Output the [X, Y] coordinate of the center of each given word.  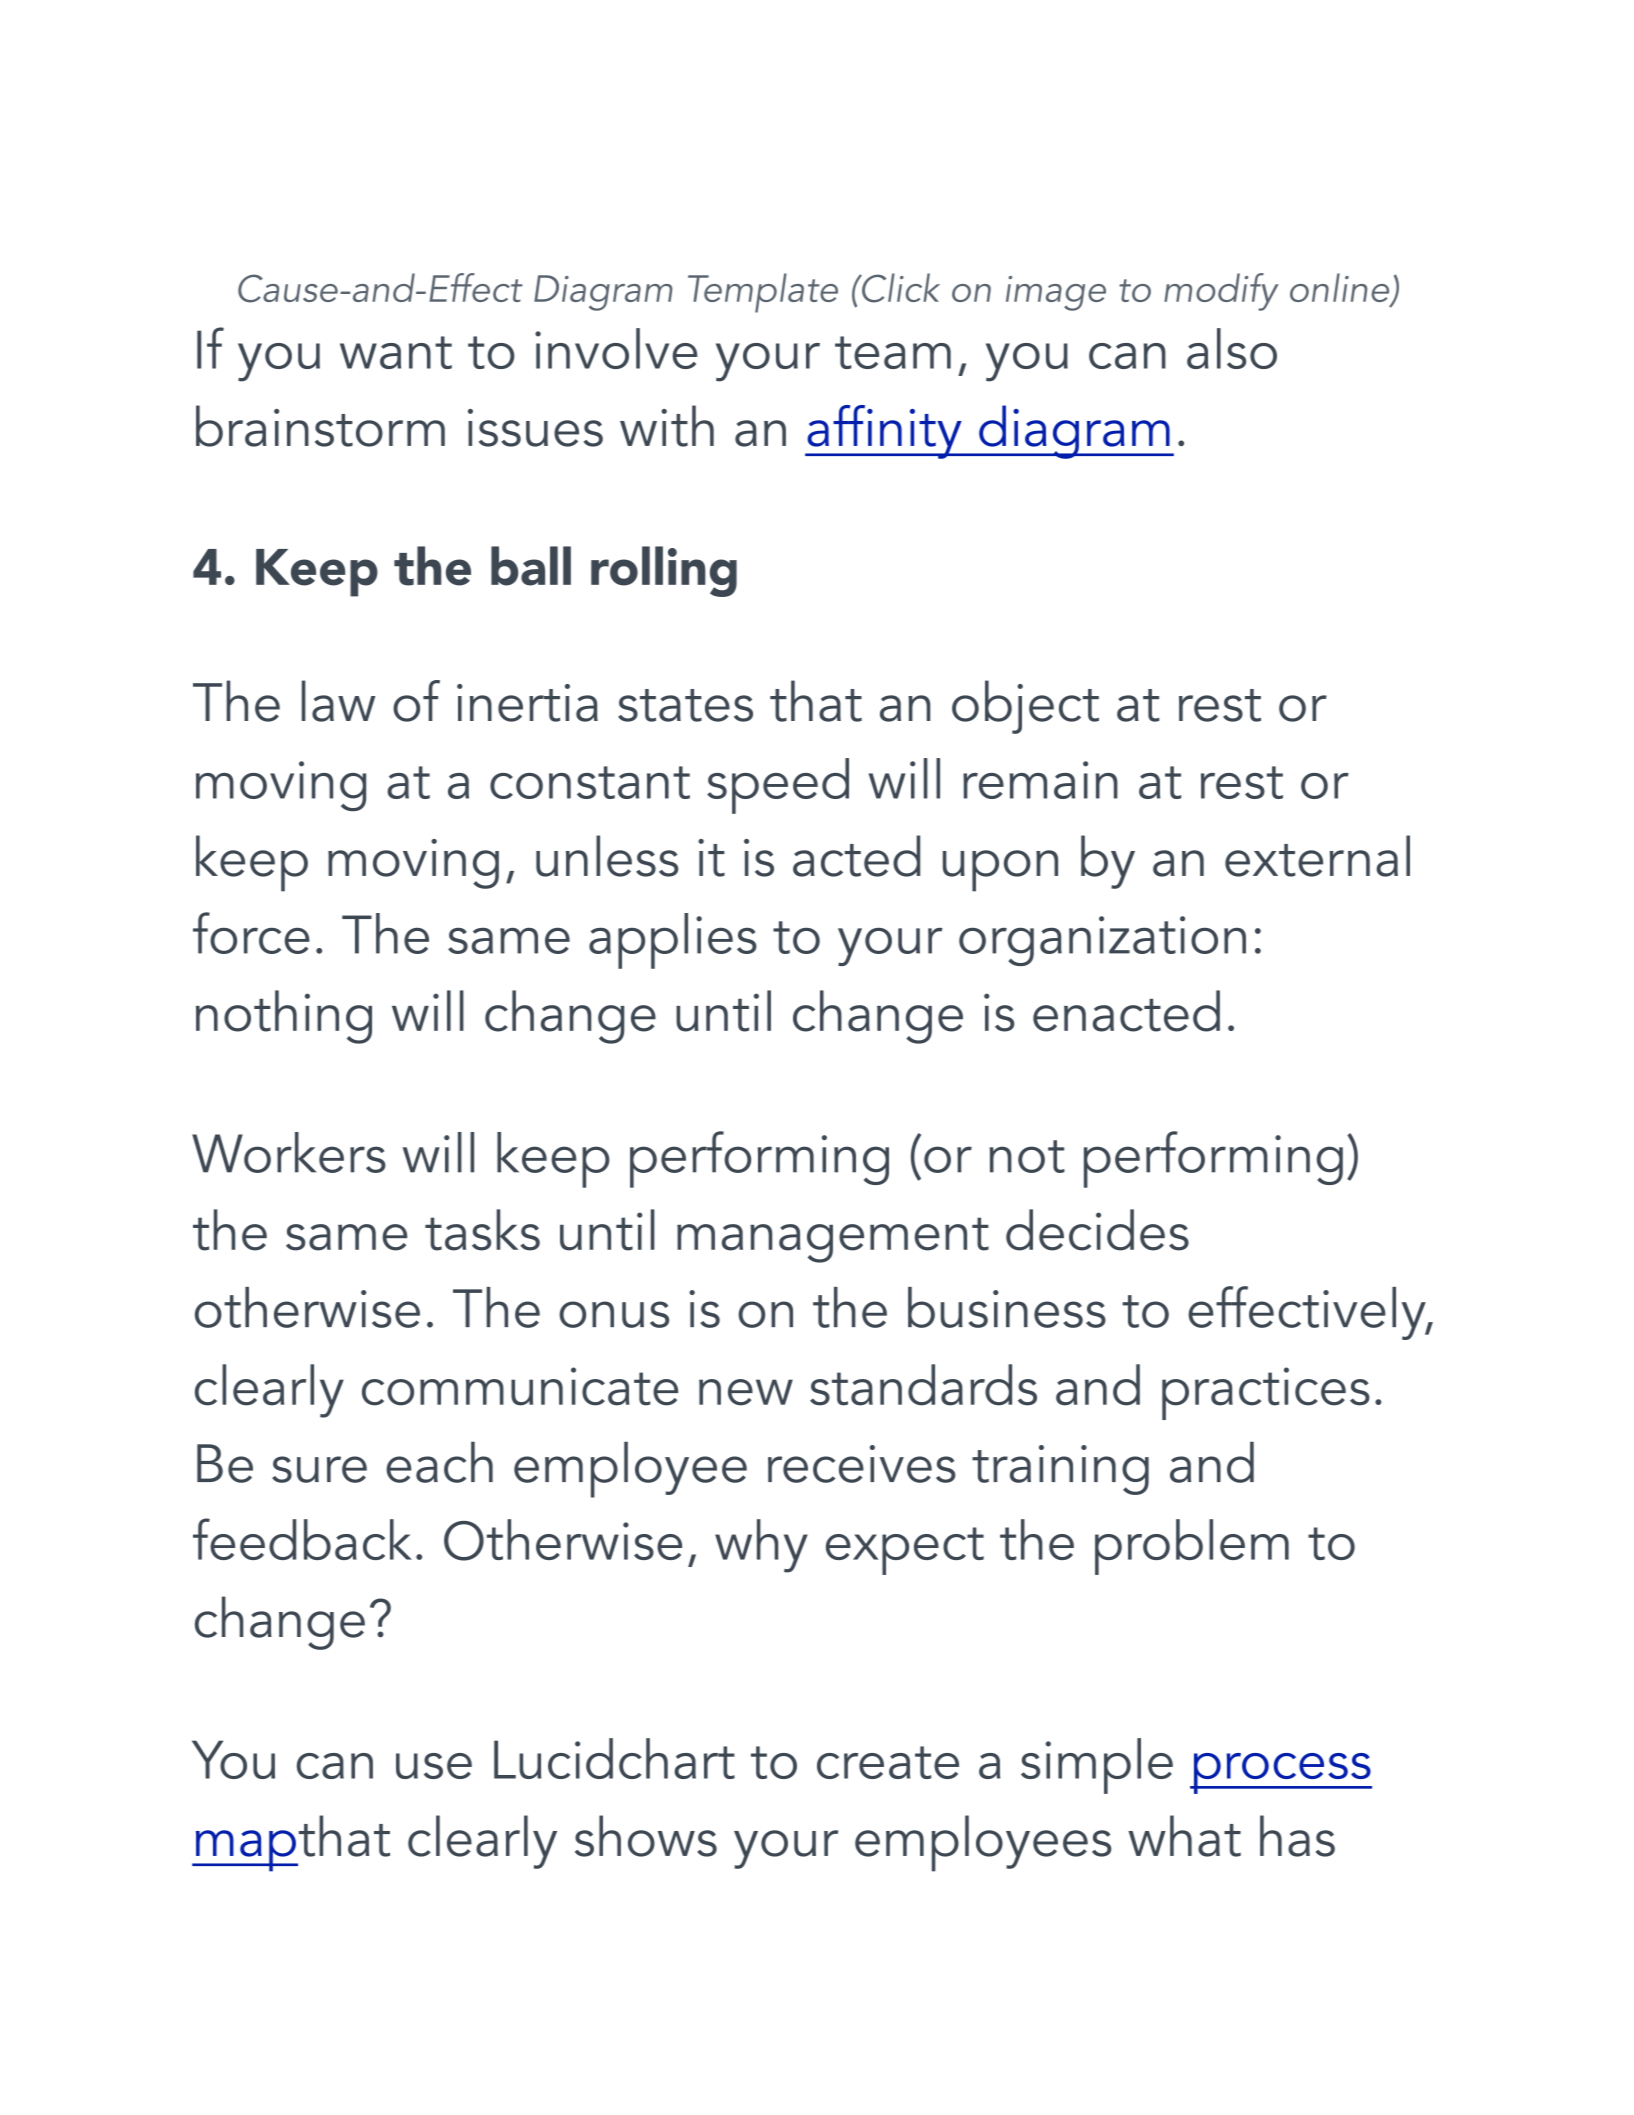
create [888, 1762]
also [1232, 348]
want [396, 352]
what [1184, 1836]
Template [763, 293]
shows [646, 1836]
